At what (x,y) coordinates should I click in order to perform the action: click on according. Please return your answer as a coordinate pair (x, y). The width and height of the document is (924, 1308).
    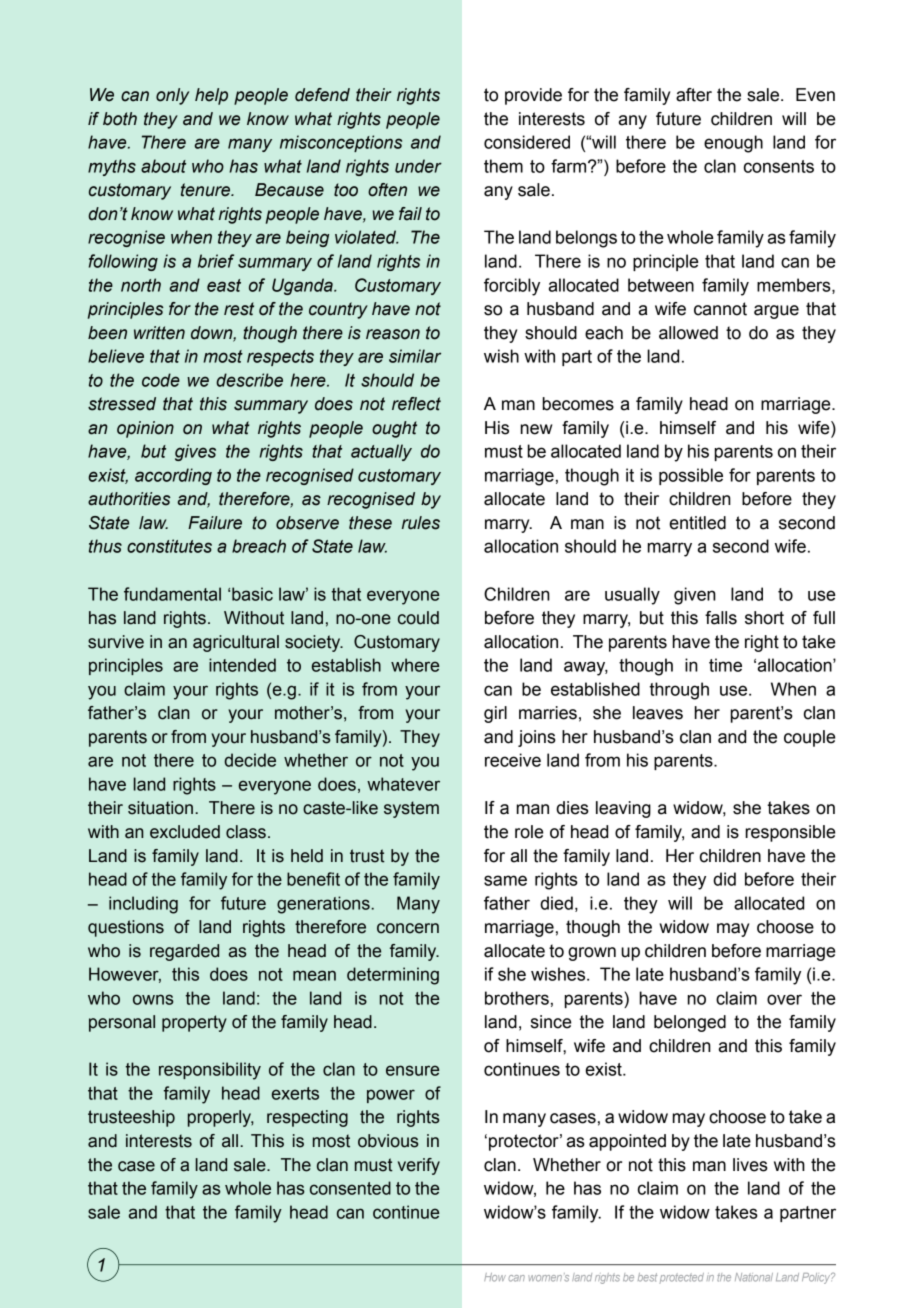
    Looking at the image, I should click on (173, 476).
